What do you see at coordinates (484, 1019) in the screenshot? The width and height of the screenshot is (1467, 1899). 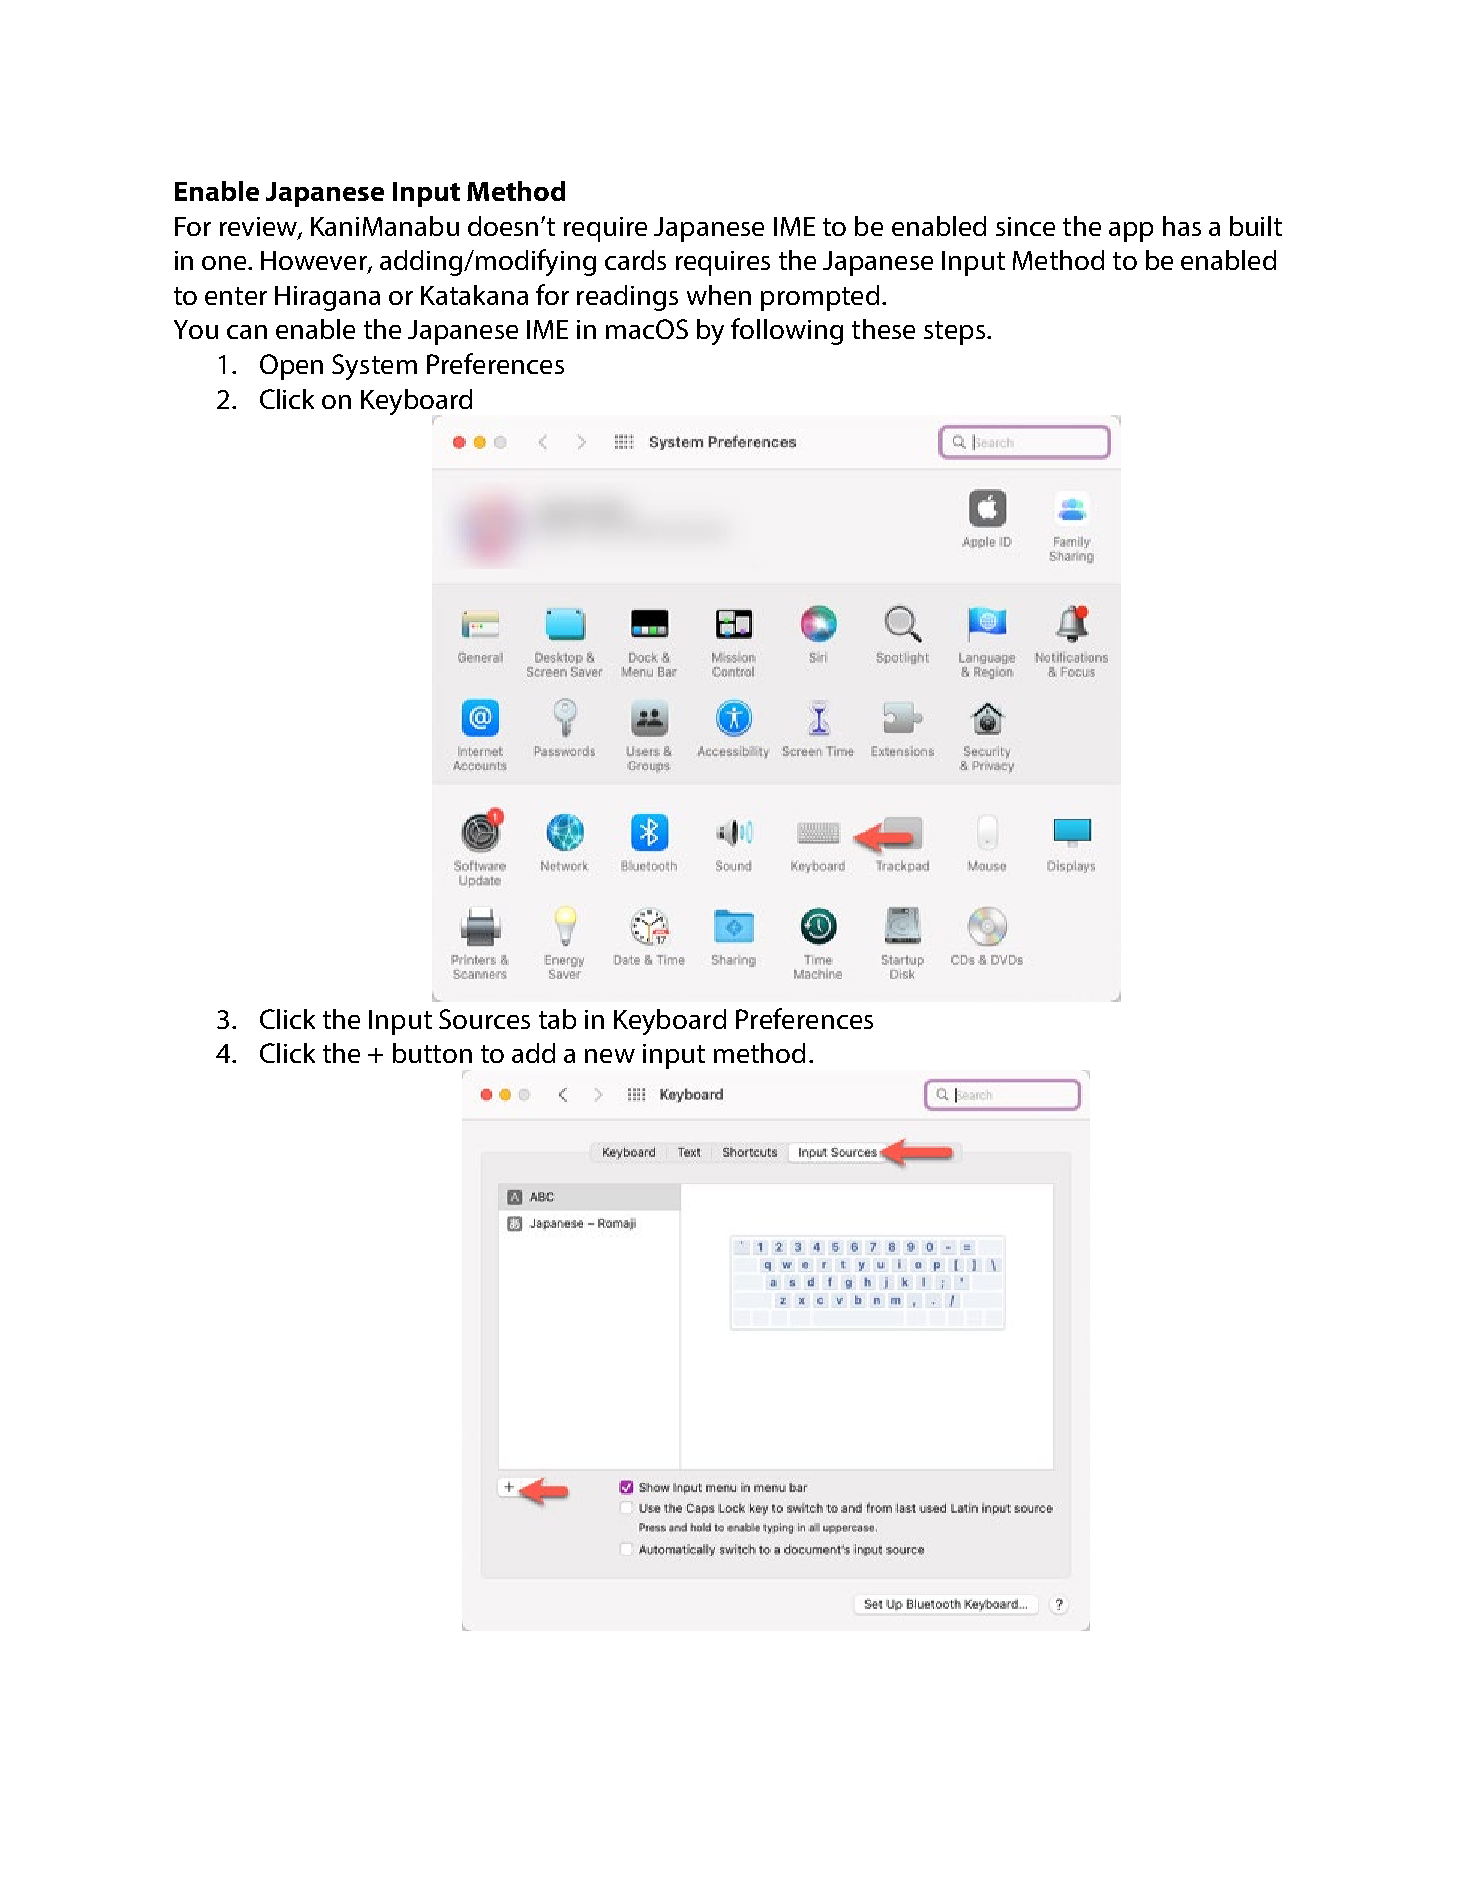 I see `Sources` at bounding box center [484, 1019].
